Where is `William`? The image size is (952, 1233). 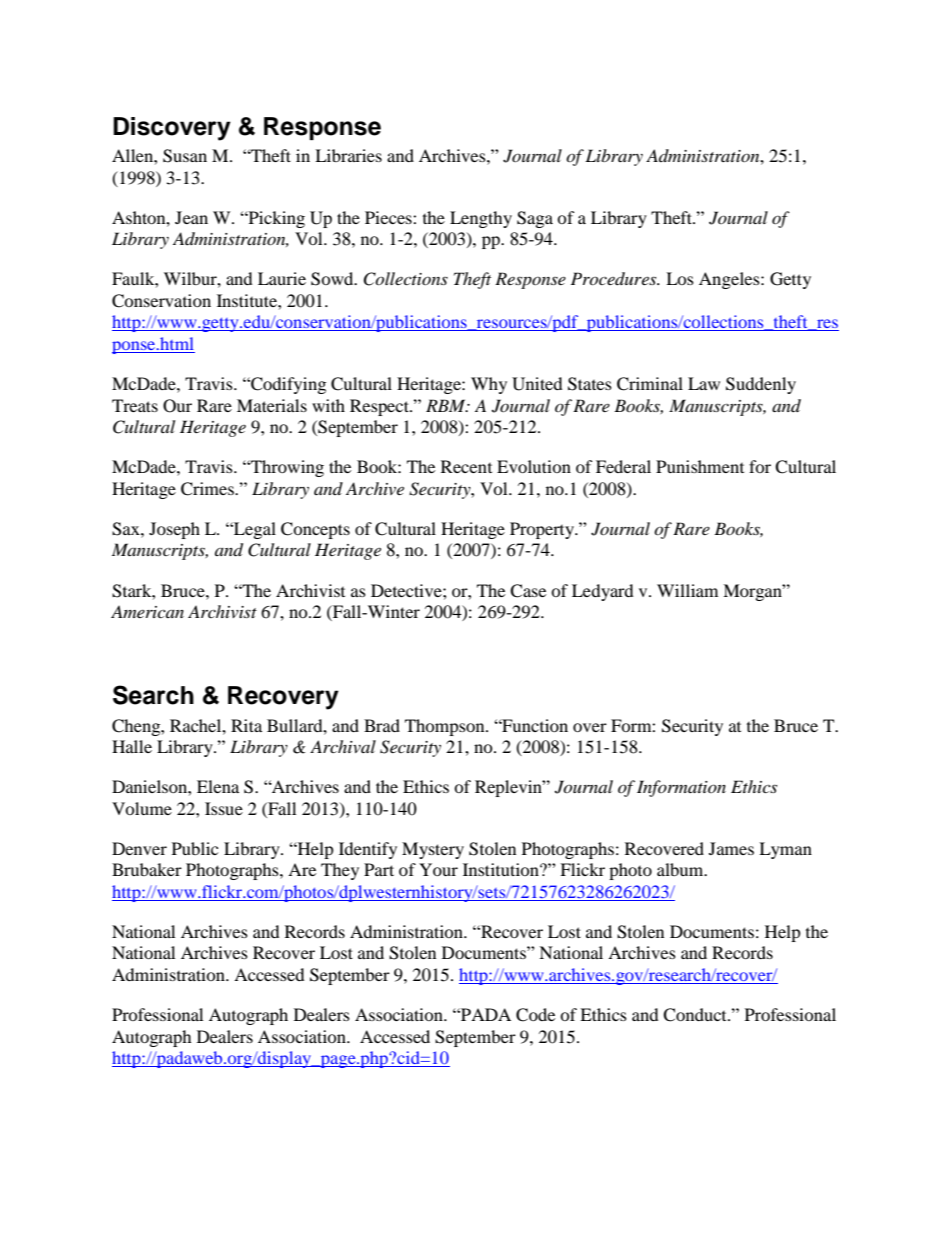 William is located at coordinates (687, 590).
